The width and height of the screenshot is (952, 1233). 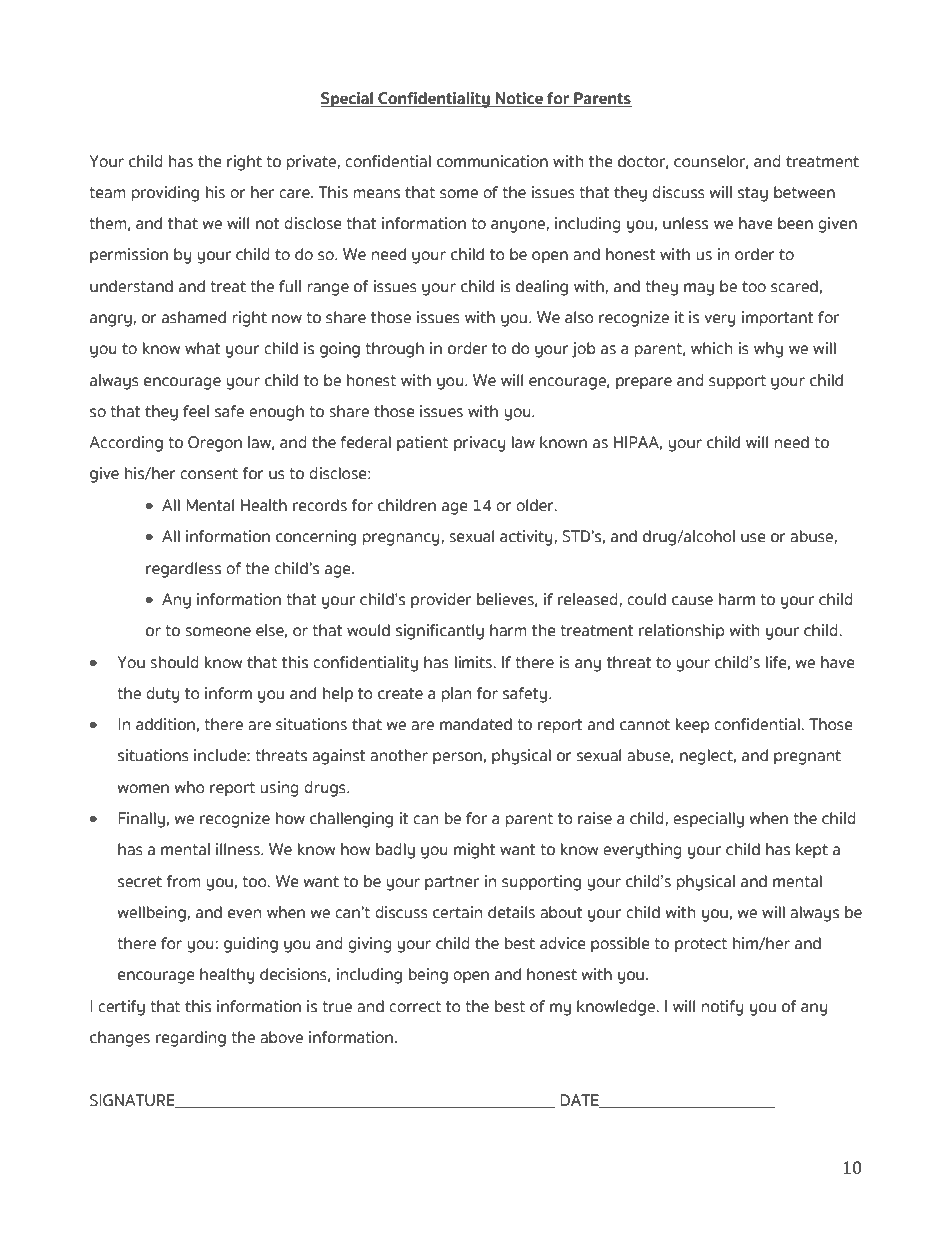 I want to click on providing, so click(x=165, y=194).
